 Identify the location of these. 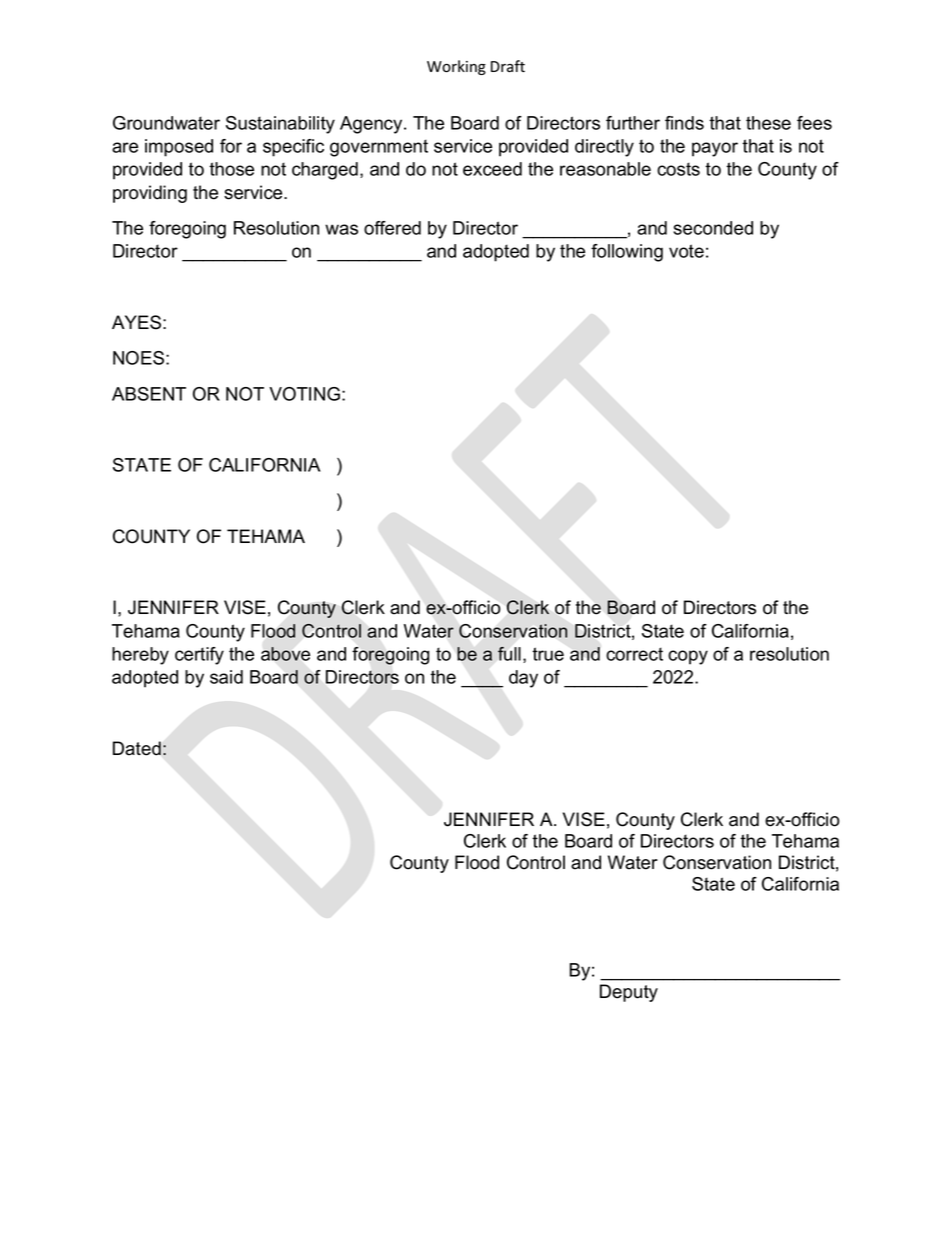
(768, 123).
